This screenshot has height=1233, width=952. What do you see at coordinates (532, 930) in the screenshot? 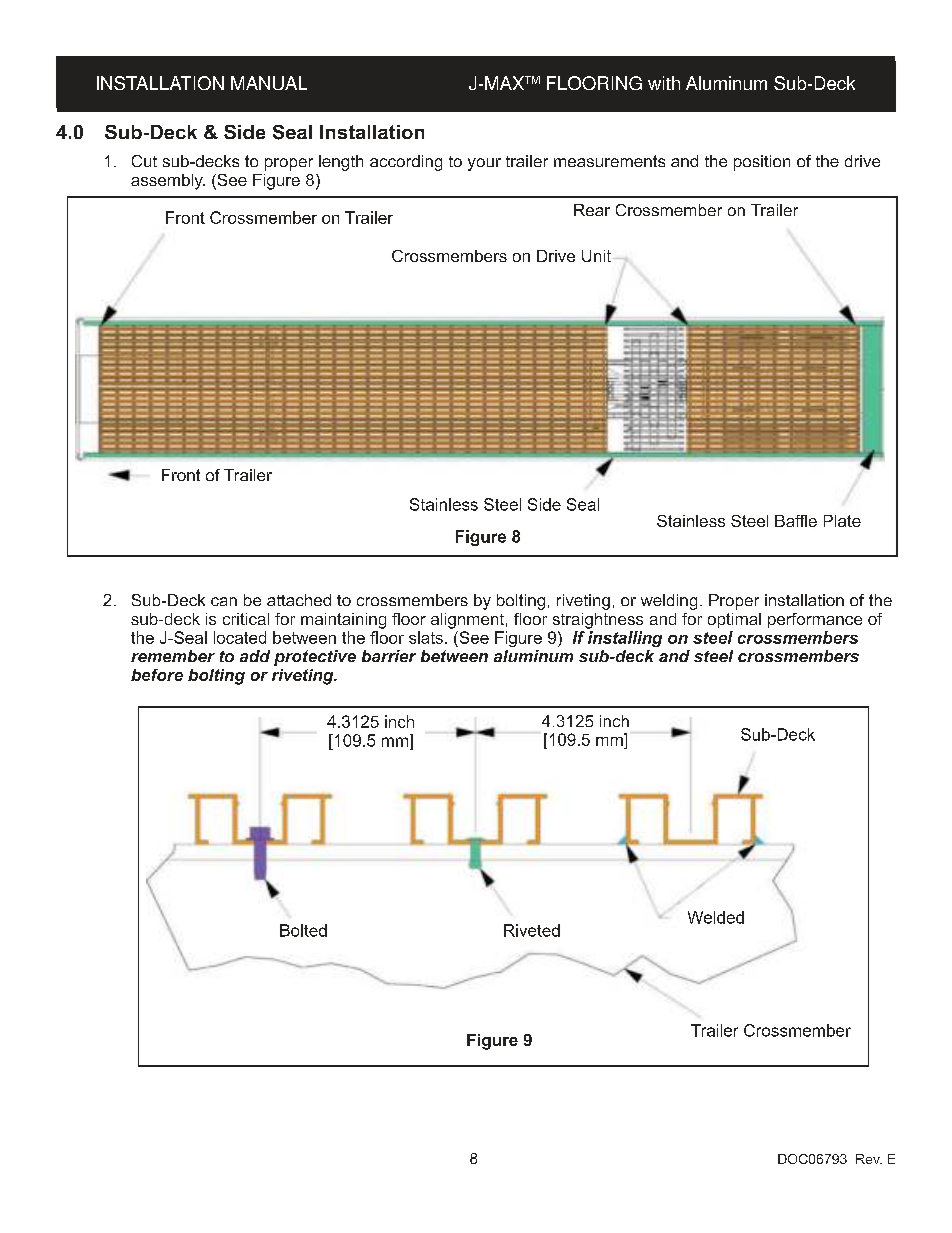
I see `Riveted` at bounding box center [532, 930].
